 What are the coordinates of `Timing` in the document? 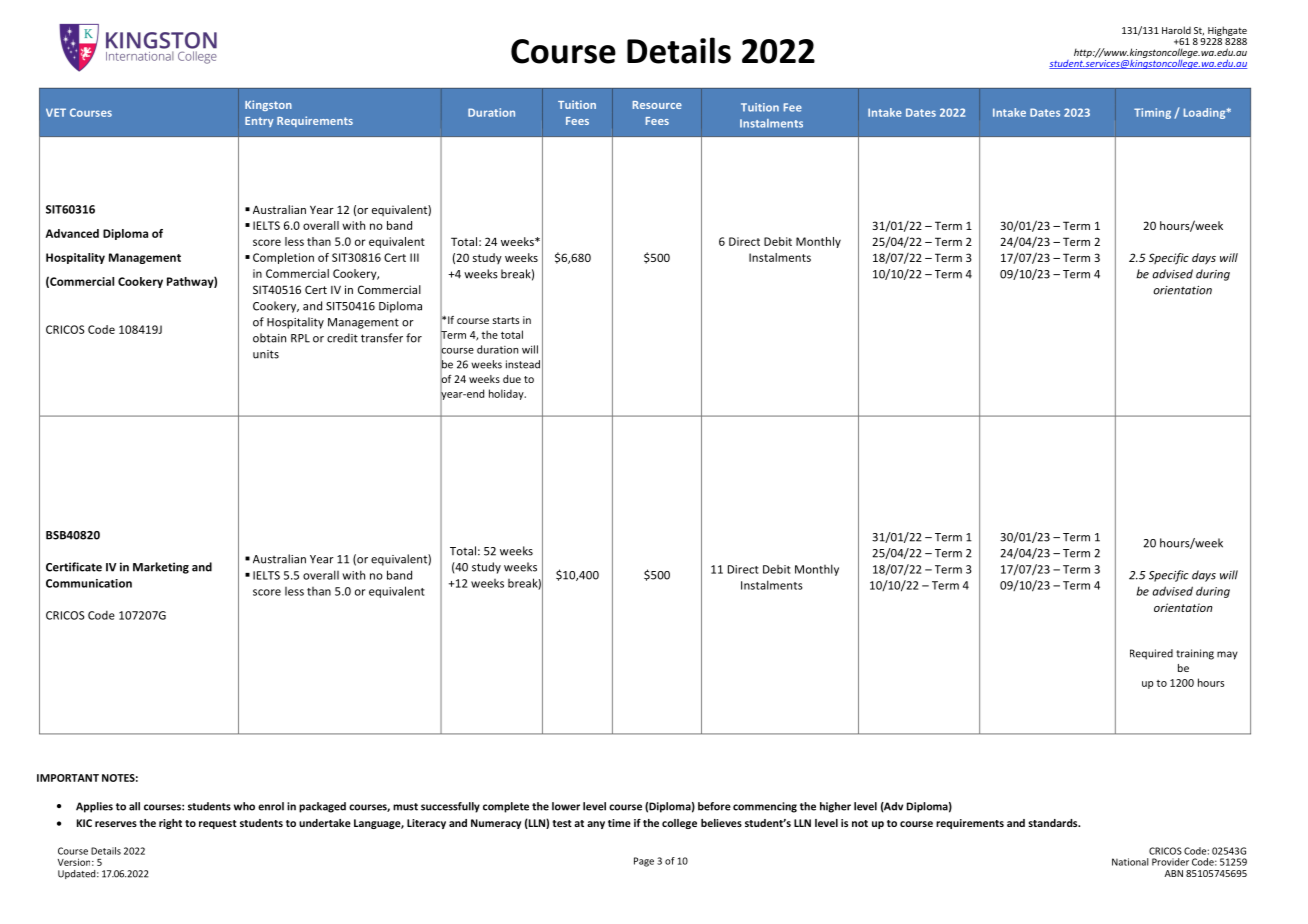 It's located at (1152, 113).
